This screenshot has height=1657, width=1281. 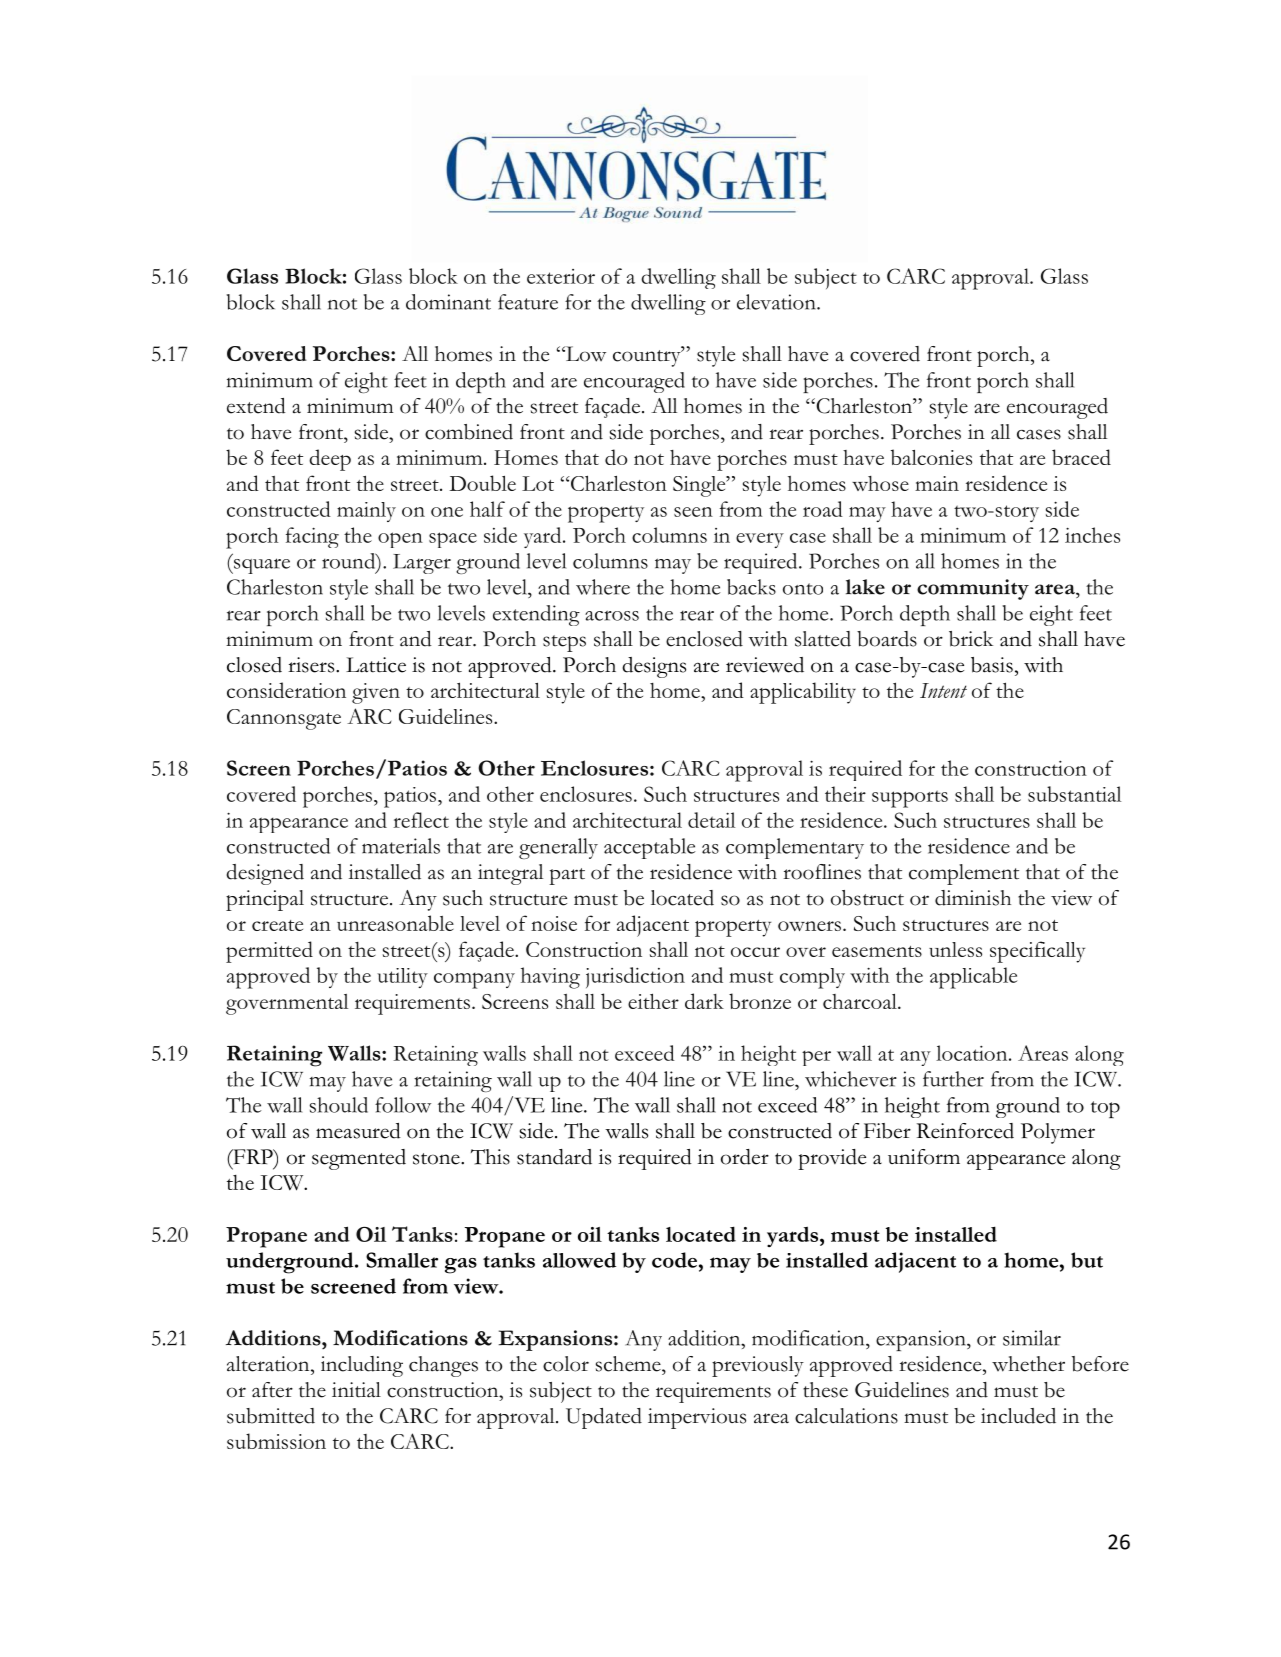 I want to click on included, so click(x=1018, y=1416).
